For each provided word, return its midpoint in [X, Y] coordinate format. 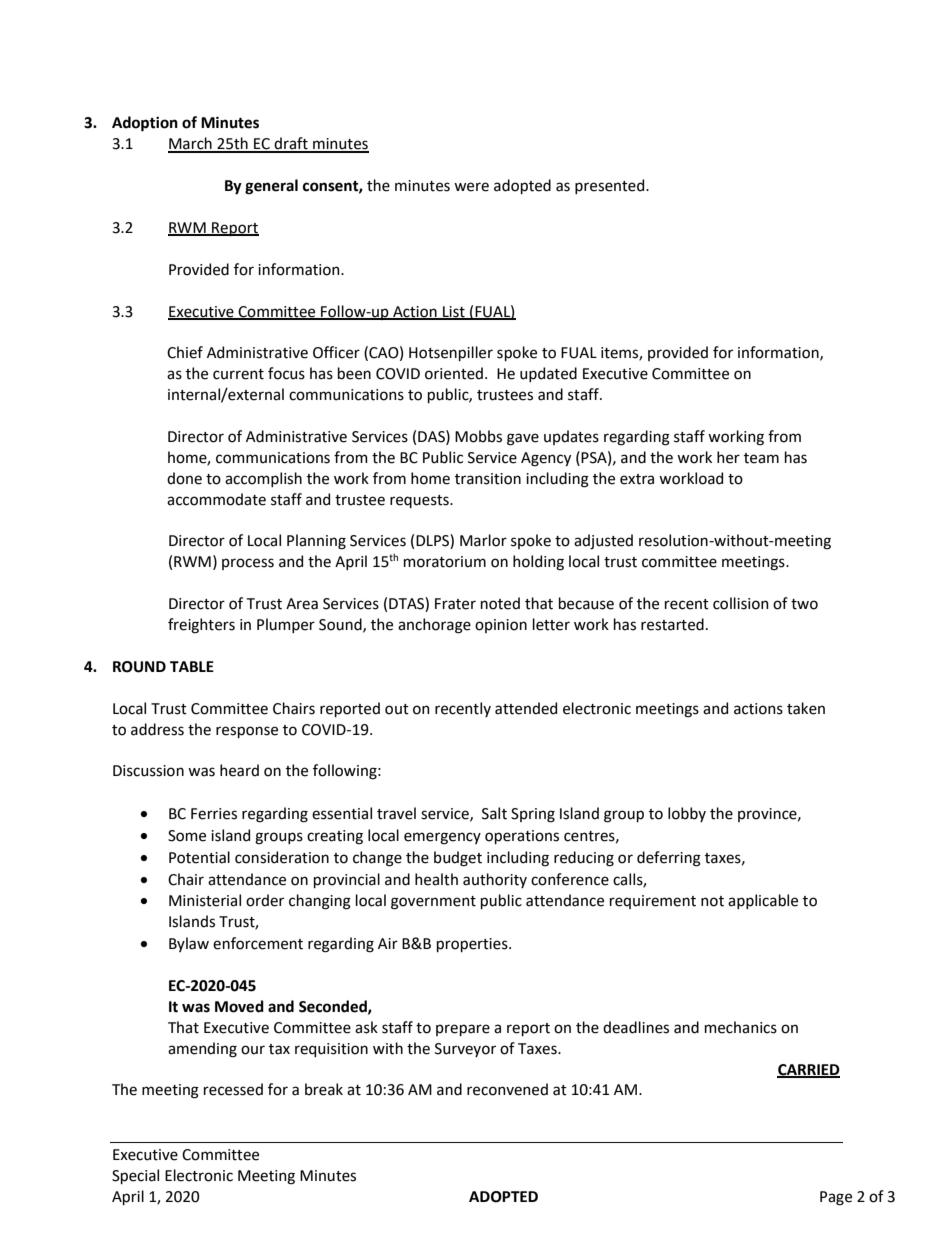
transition [488, 479]
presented [611, 186]
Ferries [214, 814]
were [471, 187]
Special [135, 1176]
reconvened [507, 1089]
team [761, 458]
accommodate [216, 499]
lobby [687, 814]
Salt [494, 813]
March [191, 144]
